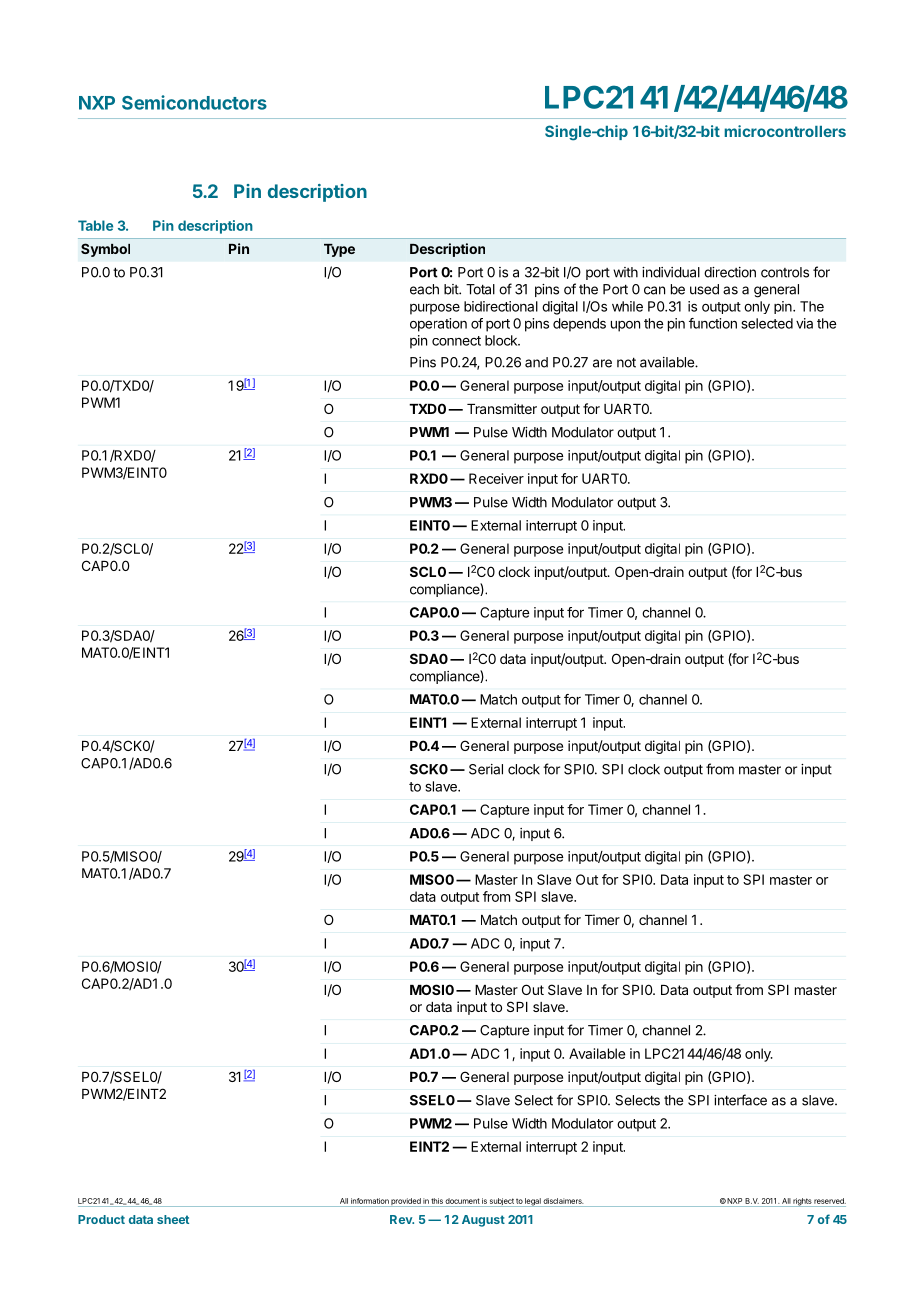 The image size is (924, 1308). What do you see at coordinates (486, 769) in the image?
I see `Serial` at bounding box center [486, 769].
